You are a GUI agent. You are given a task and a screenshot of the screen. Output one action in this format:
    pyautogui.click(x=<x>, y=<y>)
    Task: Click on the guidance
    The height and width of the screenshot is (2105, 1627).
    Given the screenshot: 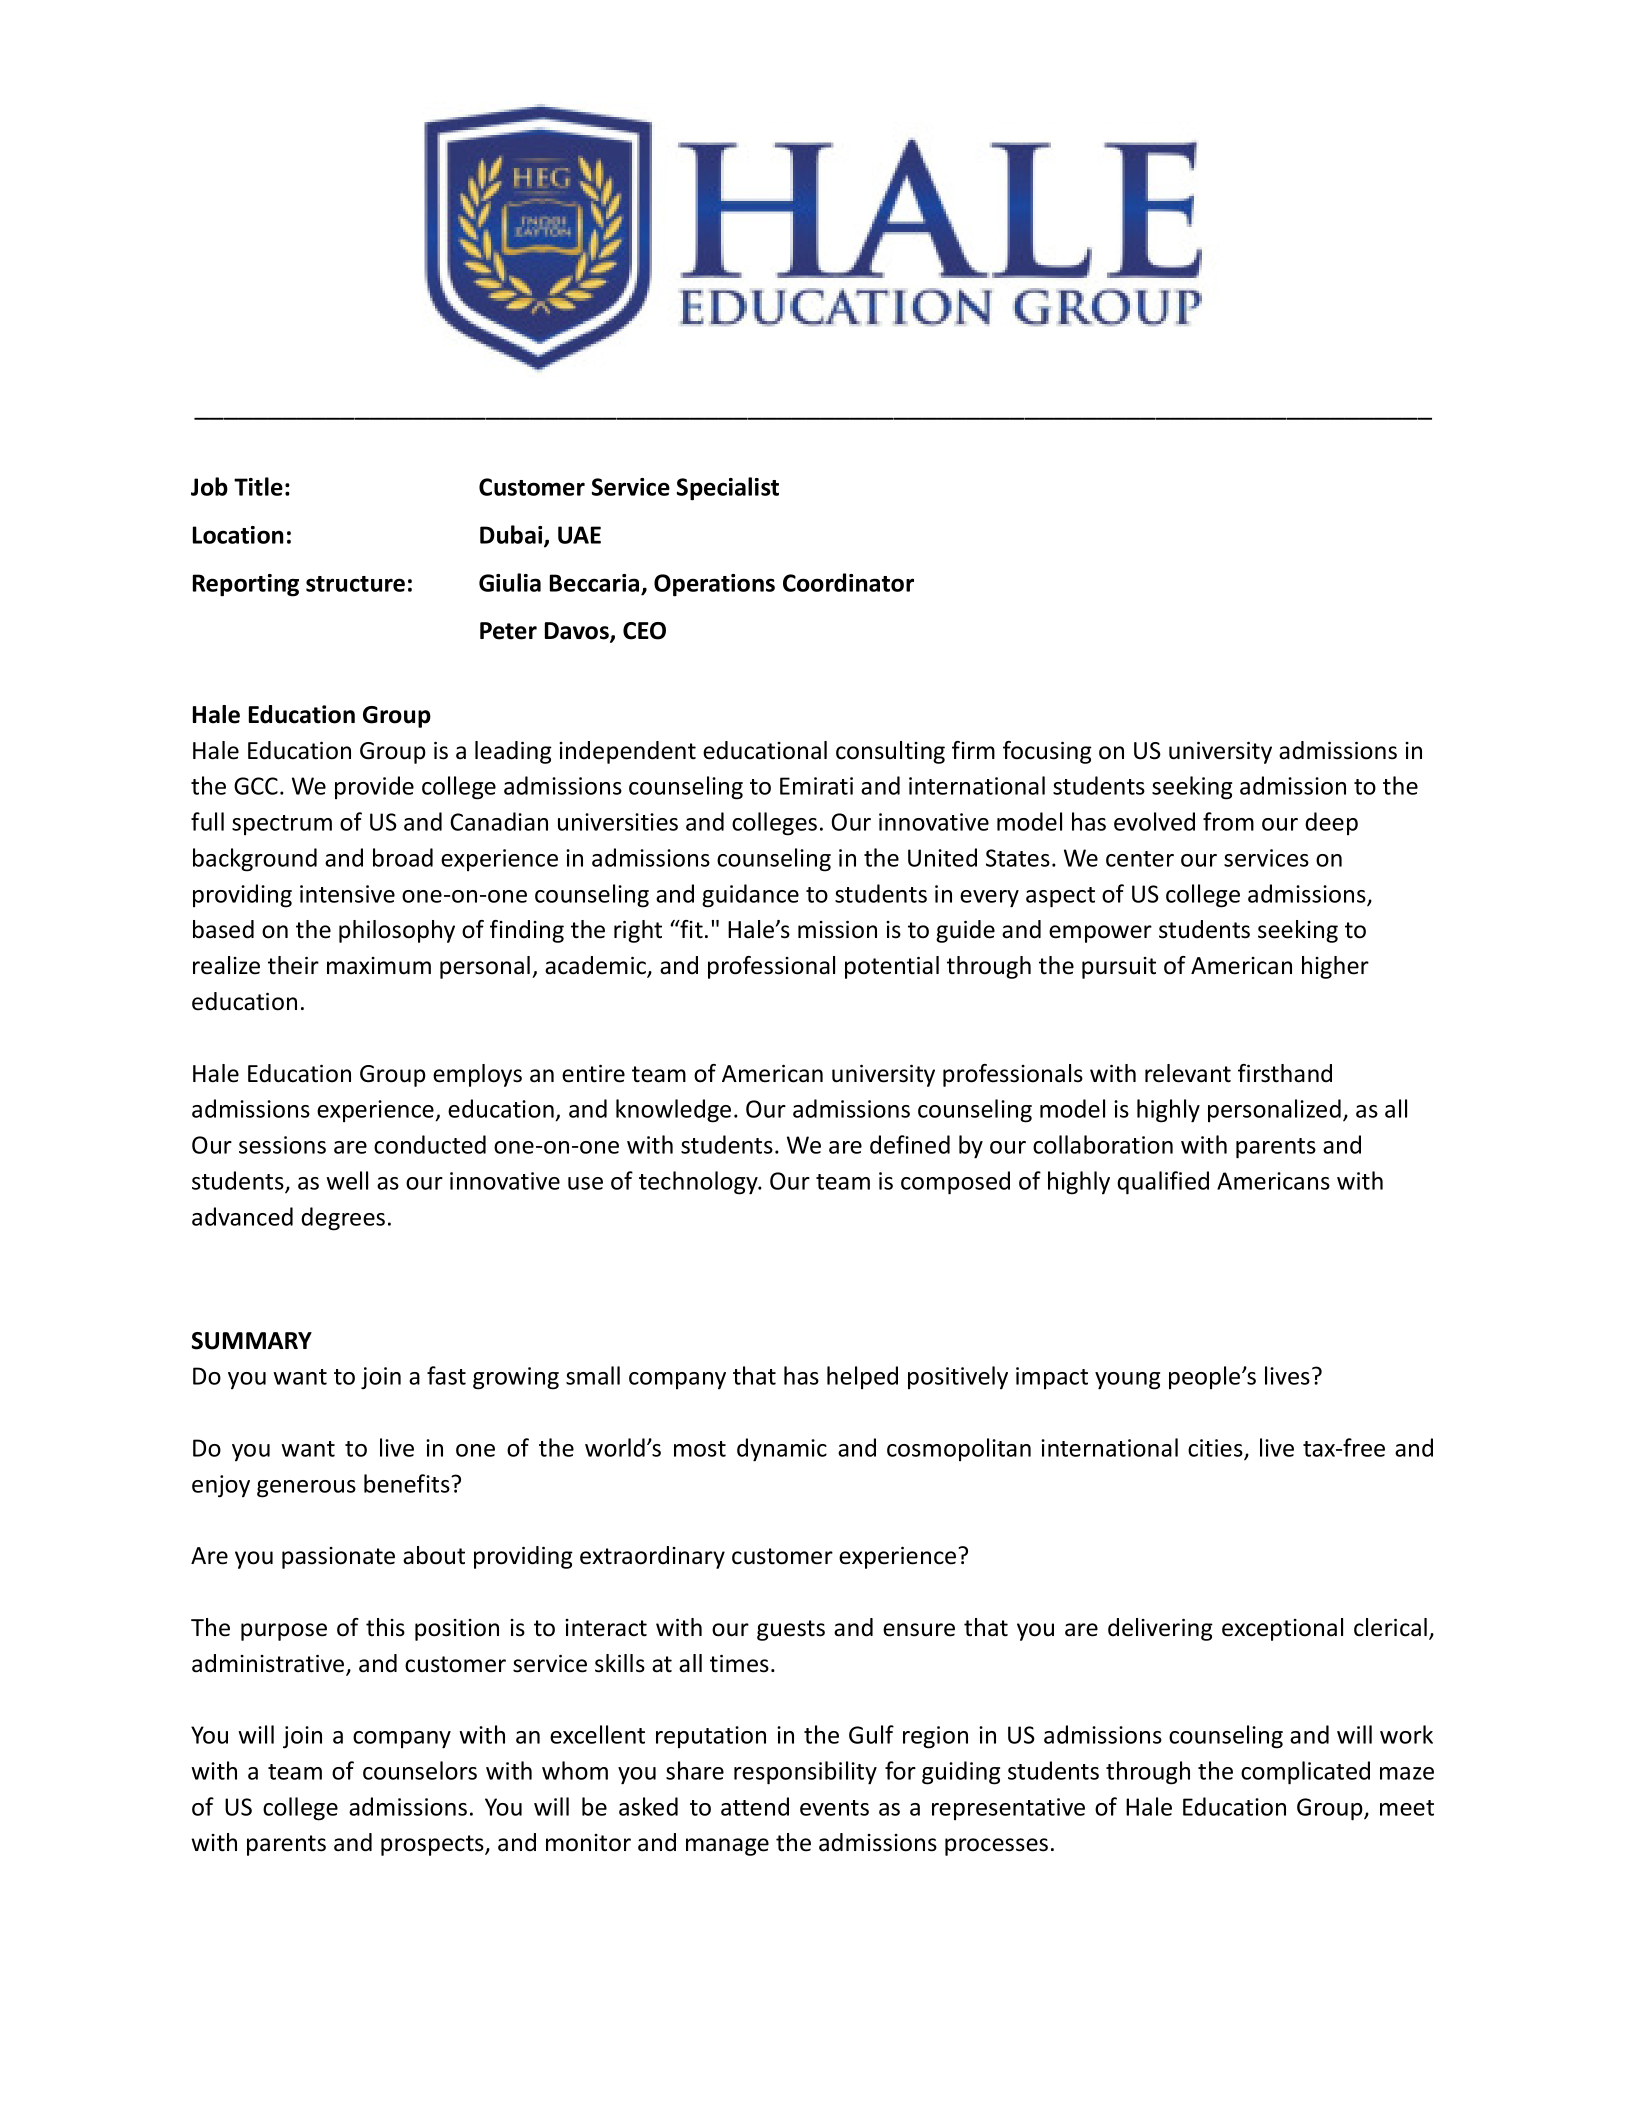 What is the action you would take?
    pyautogui.click(x=750, y=896)
